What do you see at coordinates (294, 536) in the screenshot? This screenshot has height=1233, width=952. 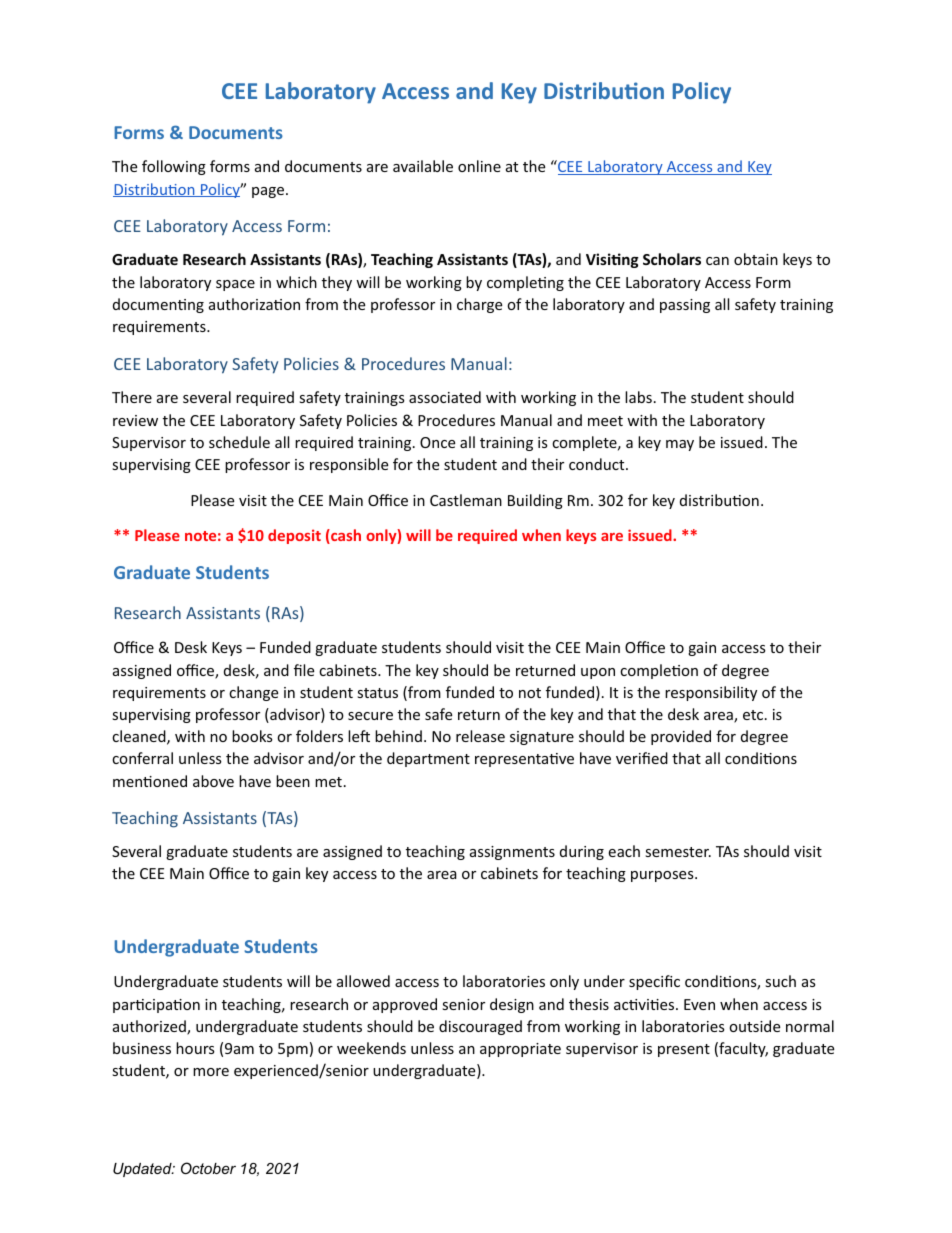 I see `deposit` at bounding box center [294, 536].
